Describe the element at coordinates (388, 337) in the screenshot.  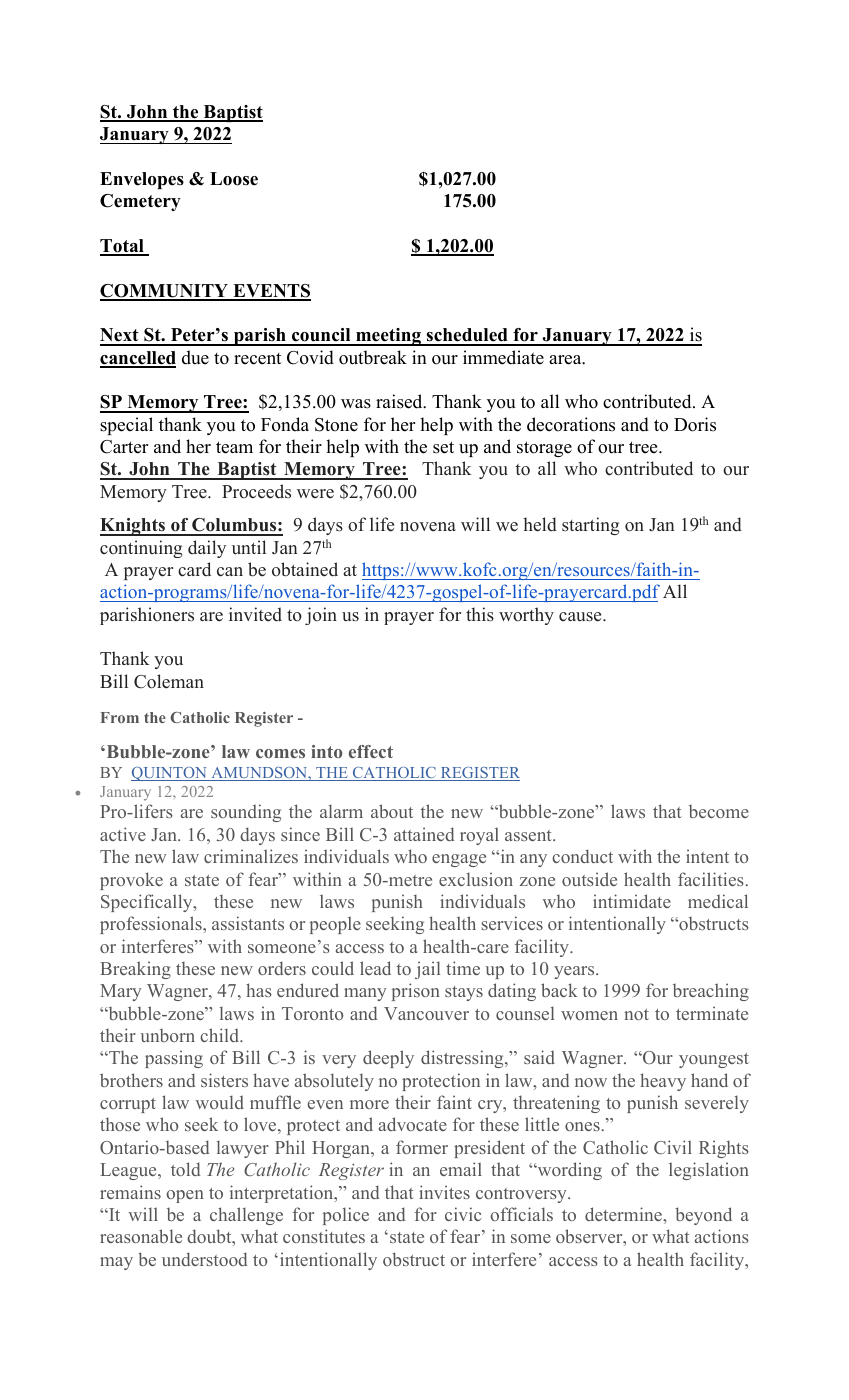
I see `meeting` at that location.
